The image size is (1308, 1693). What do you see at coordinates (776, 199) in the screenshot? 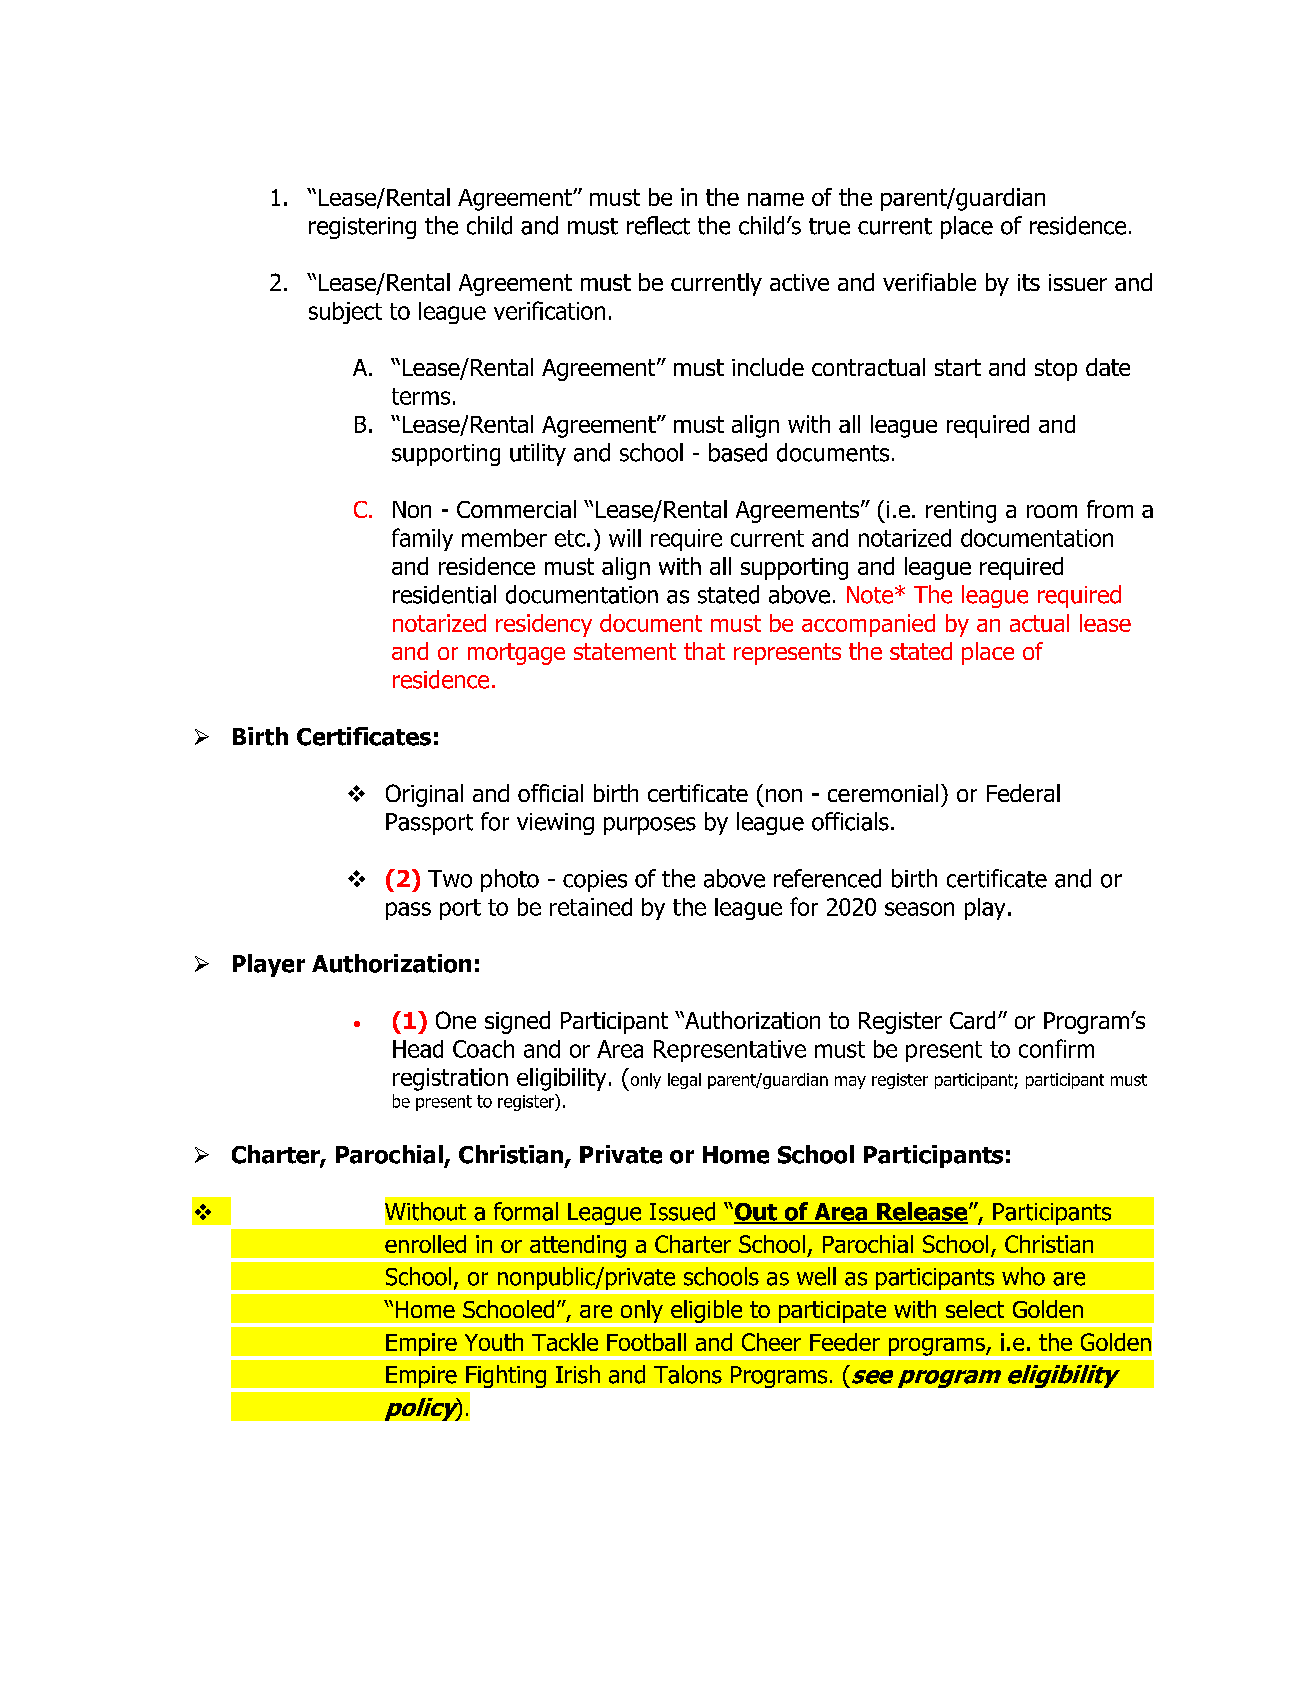
I see `name` at bounding box center [776, 199].
